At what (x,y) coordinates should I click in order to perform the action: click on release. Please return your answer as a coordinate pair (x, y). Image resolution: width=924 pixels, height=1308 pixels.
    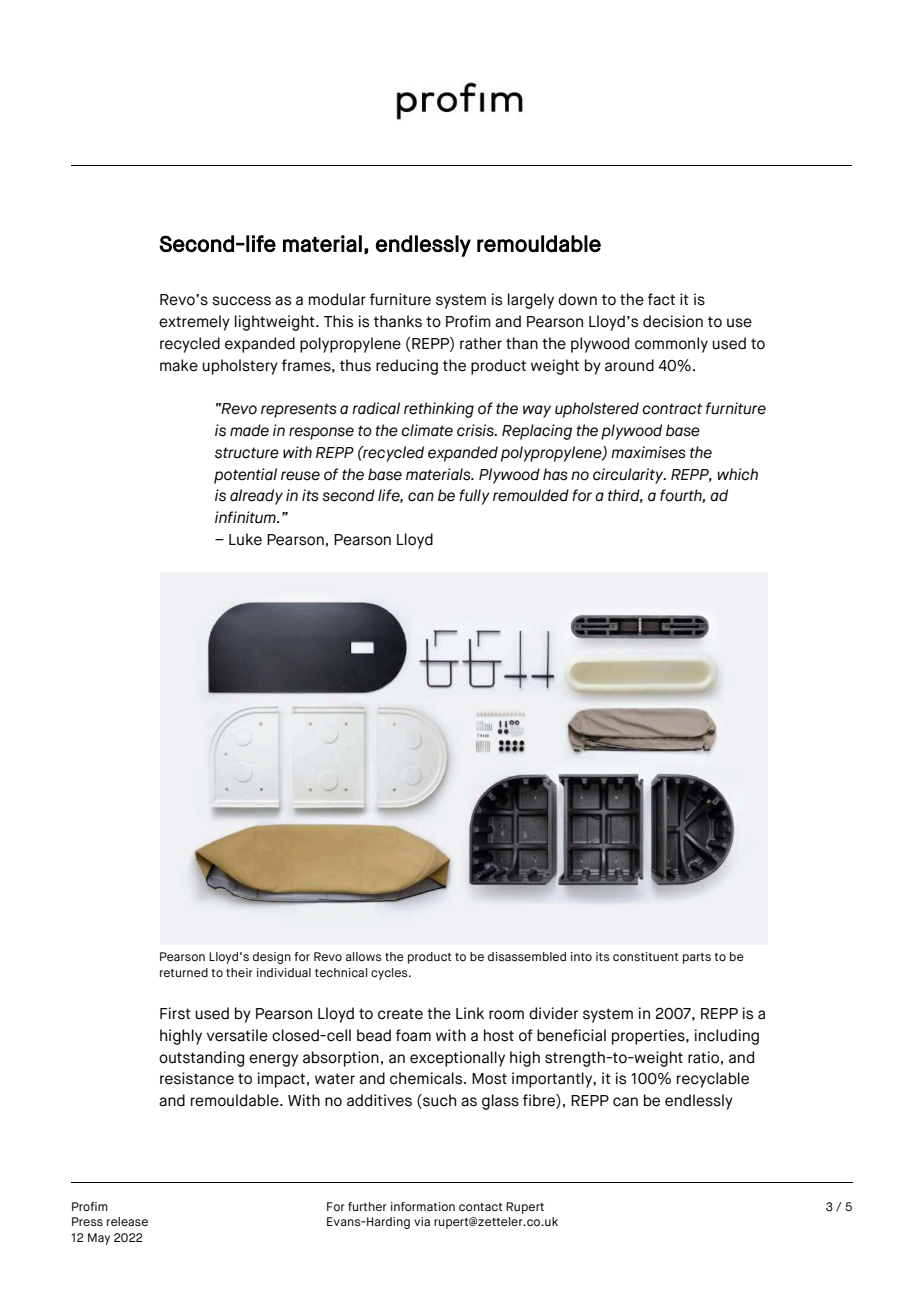
    Looking at the image, I should click on (127, 1221).
